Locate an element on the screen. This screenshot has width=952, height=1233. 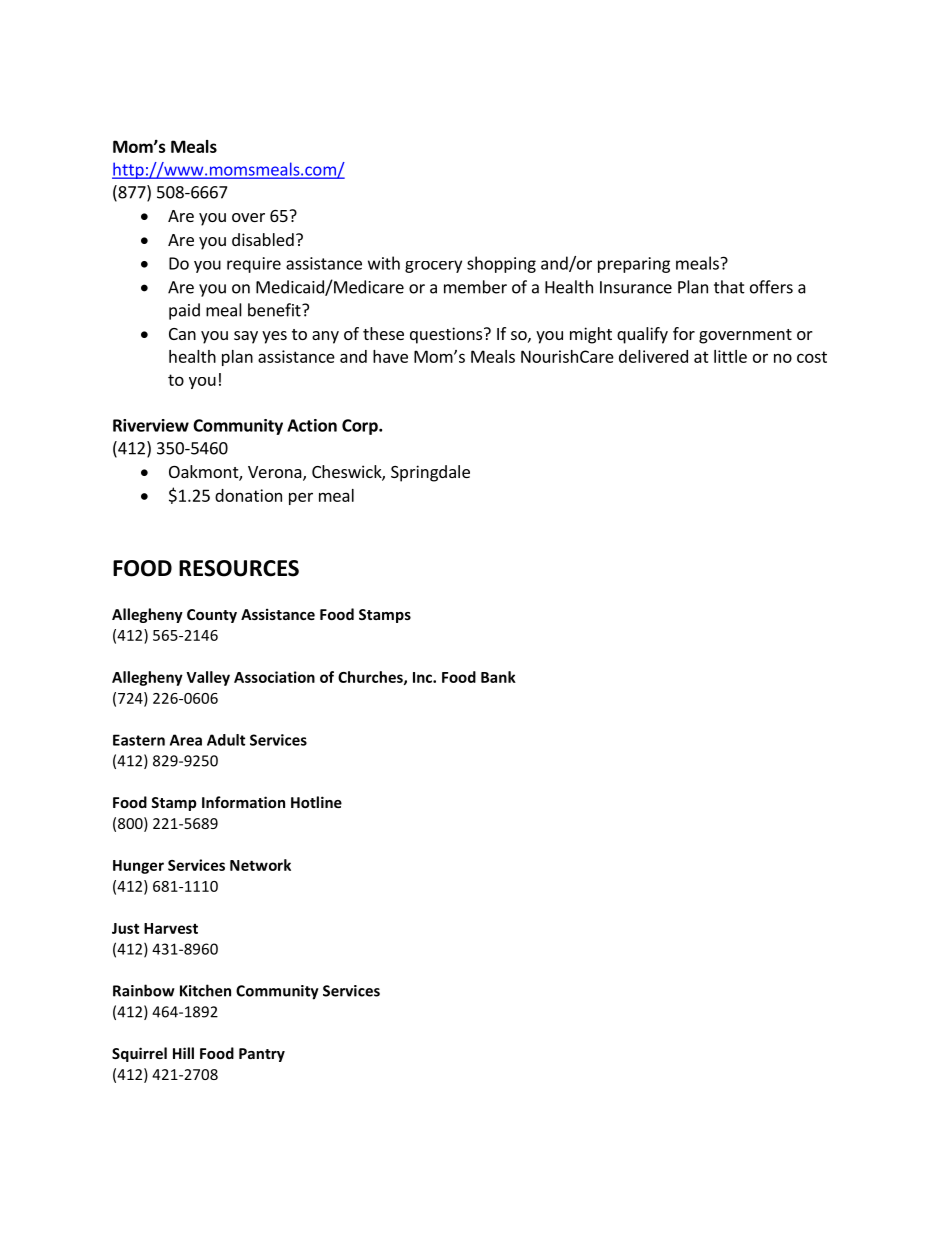
little is located at coordinates (730, 356).
